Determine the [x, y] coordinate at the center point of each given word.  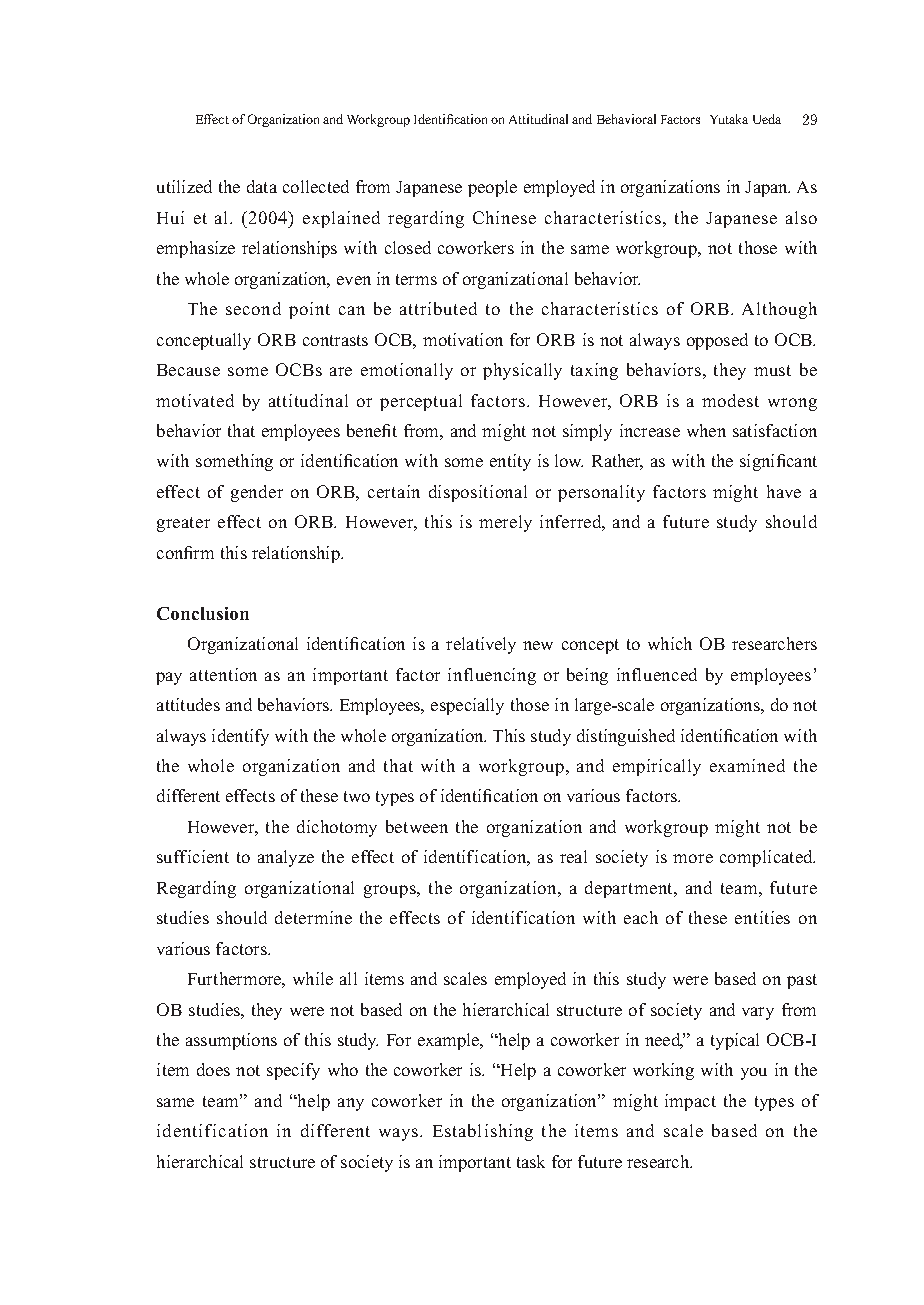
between [417, 826]
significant [778, 462]
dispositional [478, 493]
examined [747, 765]
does [213, 1069]
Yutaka [729, 119]
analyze [286, 858]
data [262, 186]
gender [257, 493]
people [492, 188]
